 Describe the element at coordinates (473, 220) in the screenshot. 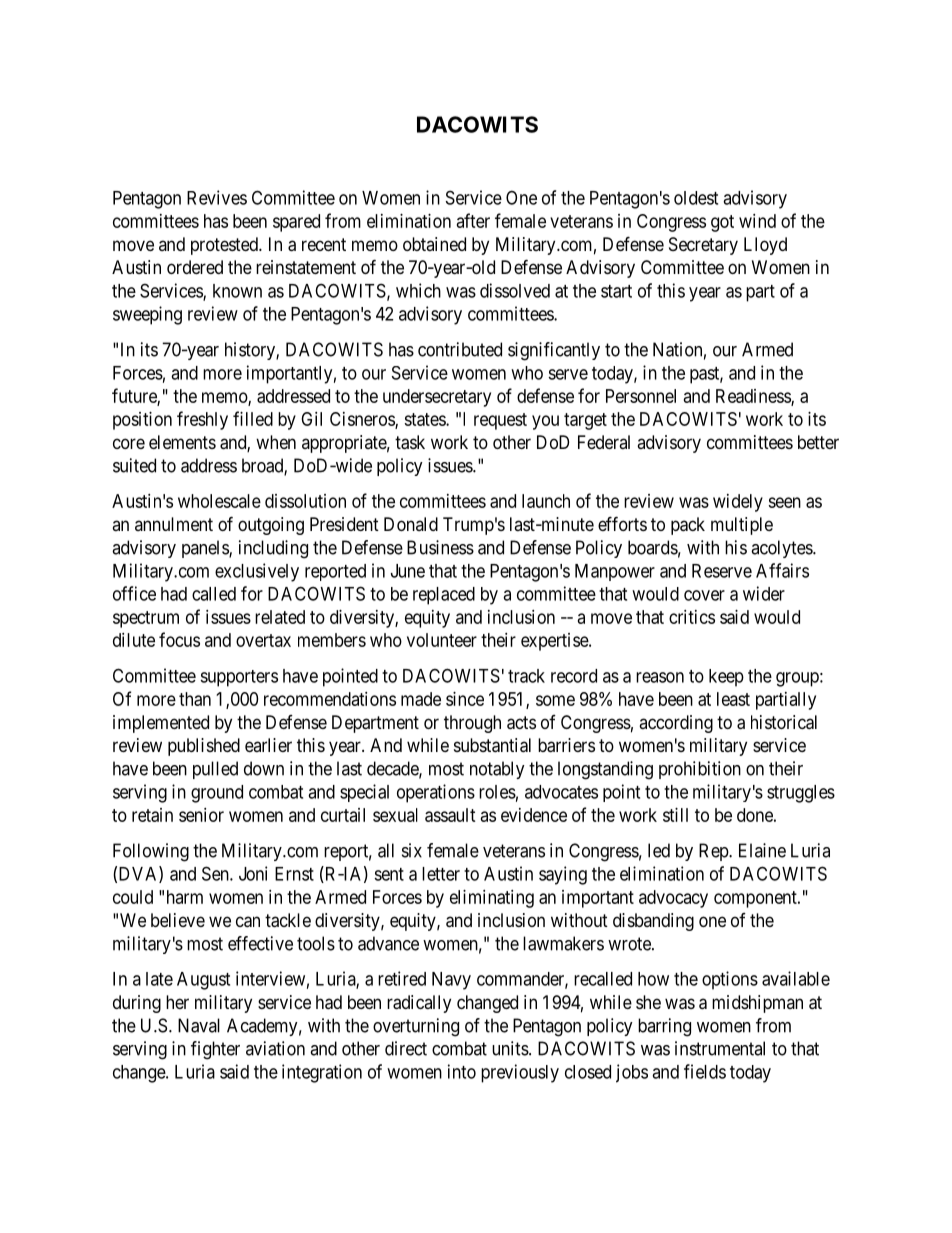

I see `after` at that location.
